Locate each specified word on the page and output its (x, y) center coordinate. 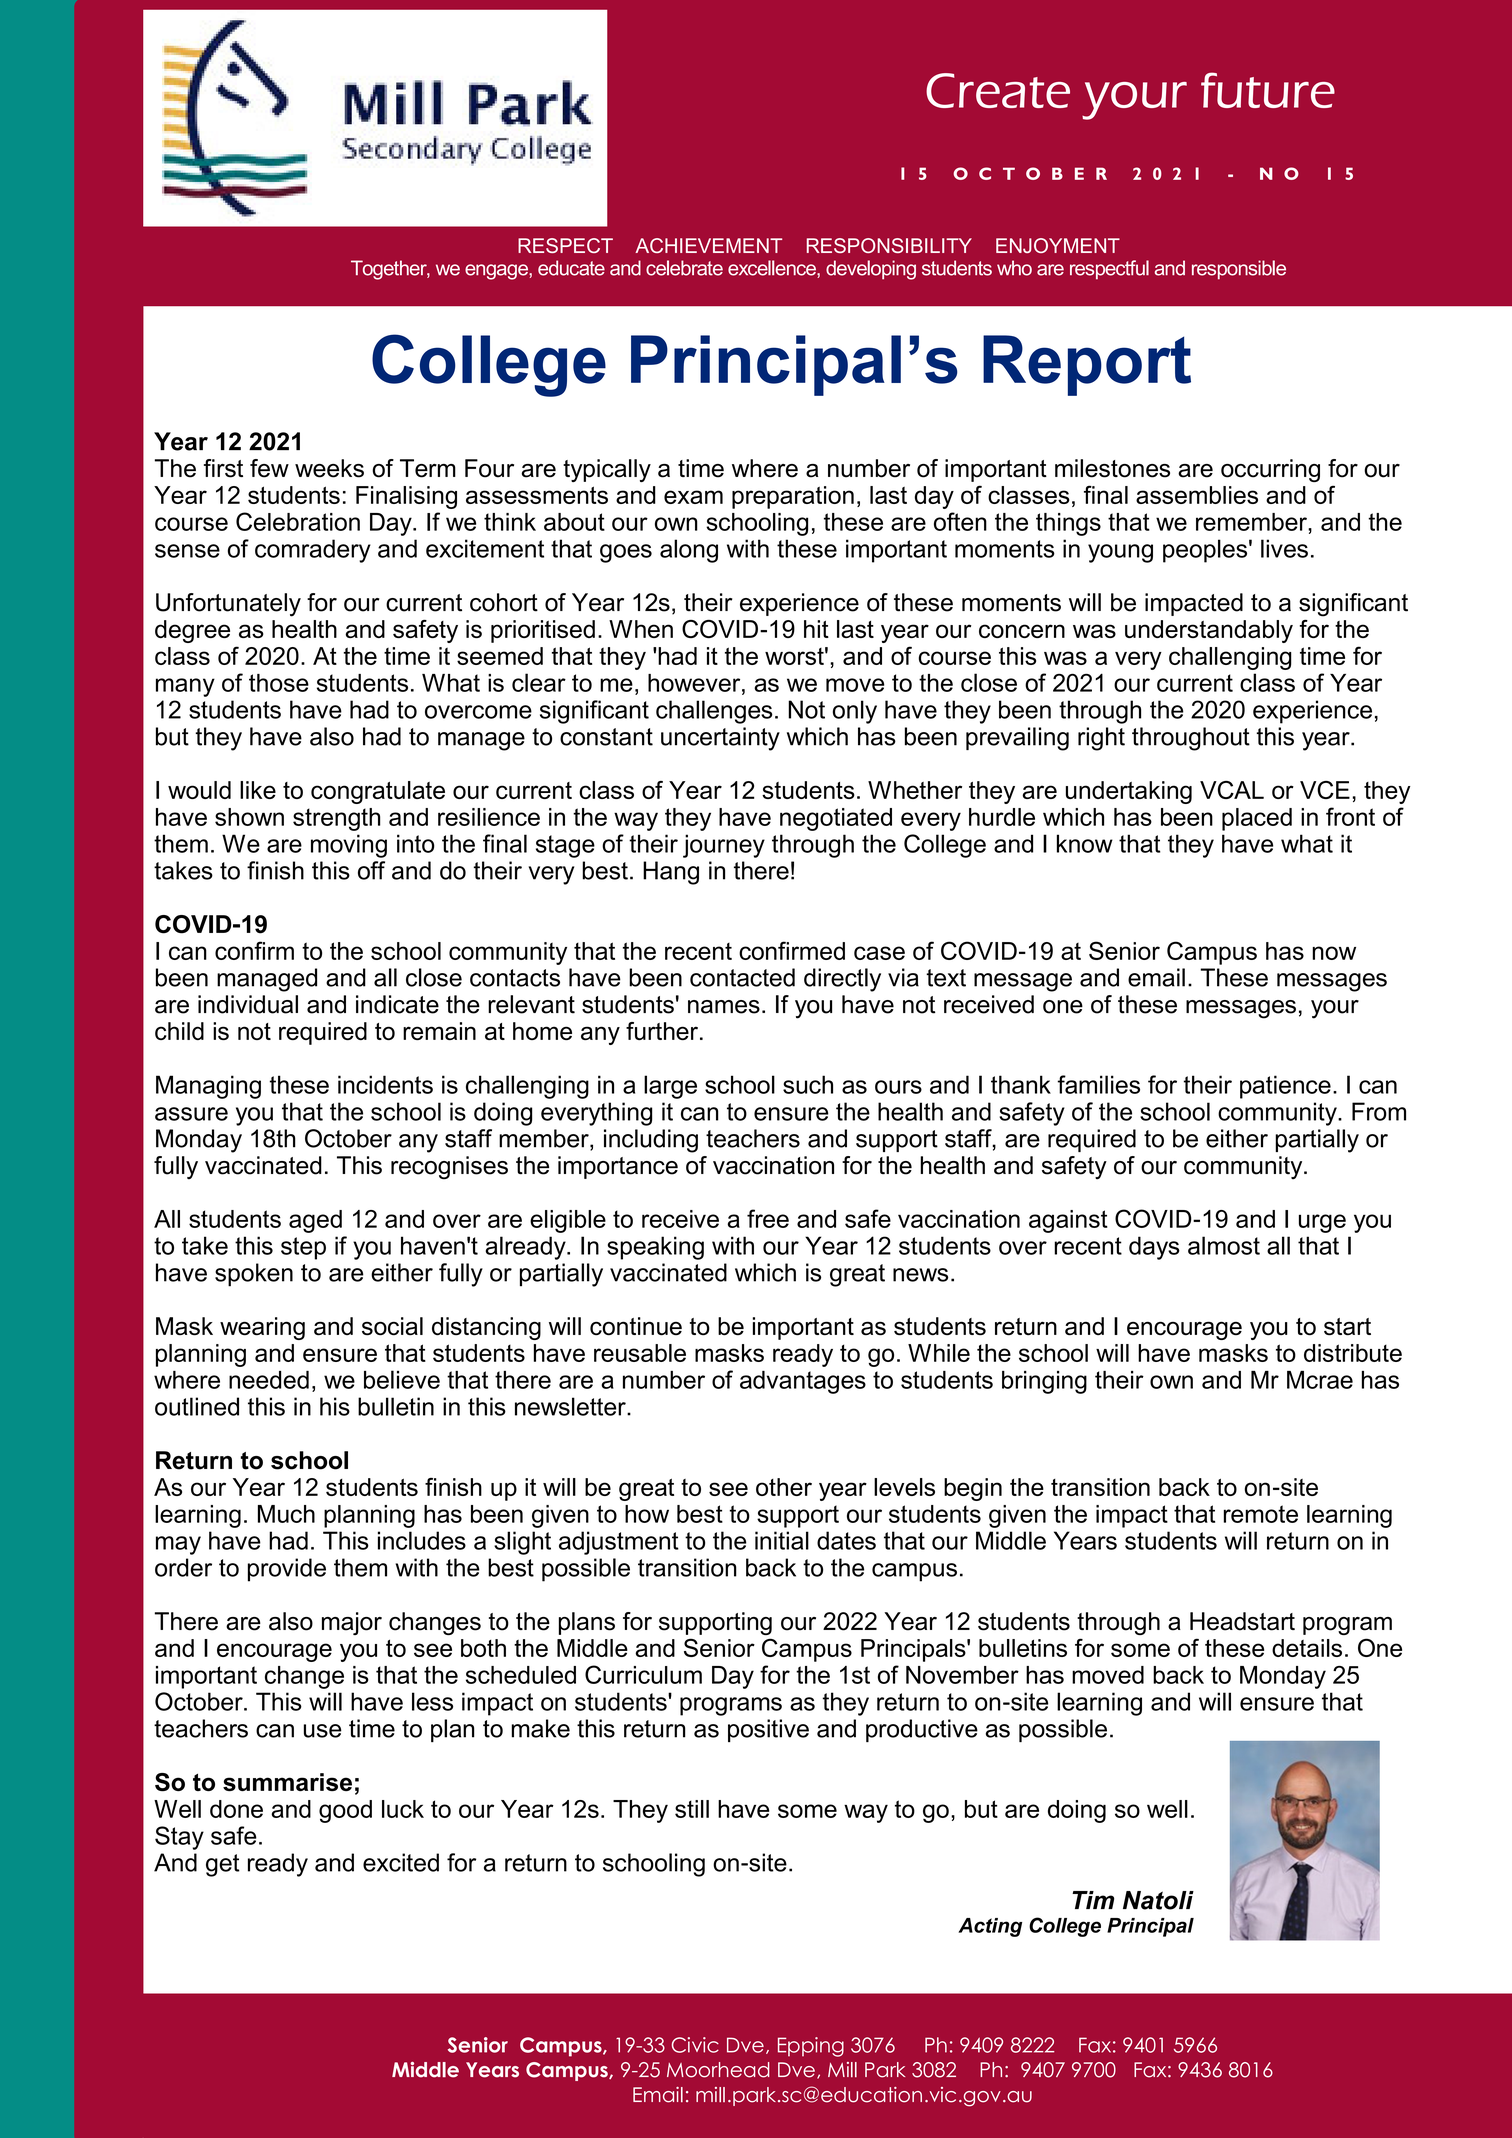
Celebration (298, 521)
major (352, 1623)
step (303, 1248)
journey (724, 846)
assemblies (1197, 495)
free (768, 1218)
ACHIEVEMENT (708, 245)
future (1268, 90)
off (371, 870)
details (1307, 1648)
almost (1224, 1245)
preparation (793, 497)
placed (1257, 819)
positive (768, 1730)
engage (497, 272)
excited (401, 1862)
